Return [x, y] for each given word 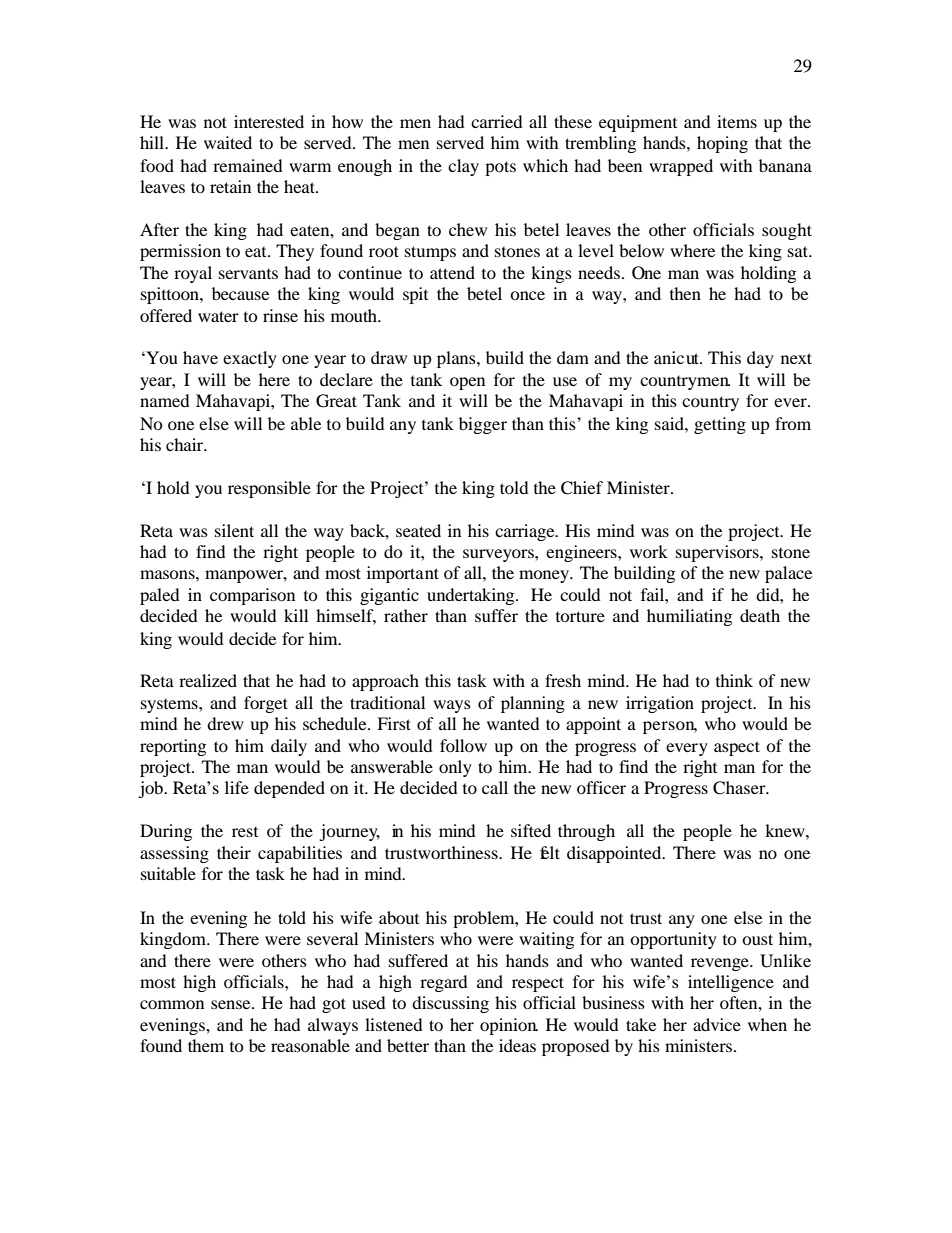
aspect [737, 748]
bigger [483, 425]
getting [720, 425]
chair [186, 444]
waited [228, 142]
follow [463, 745]
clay [463, 167]
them [206, 1045]
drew [225, 723]
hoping [722, 144]
